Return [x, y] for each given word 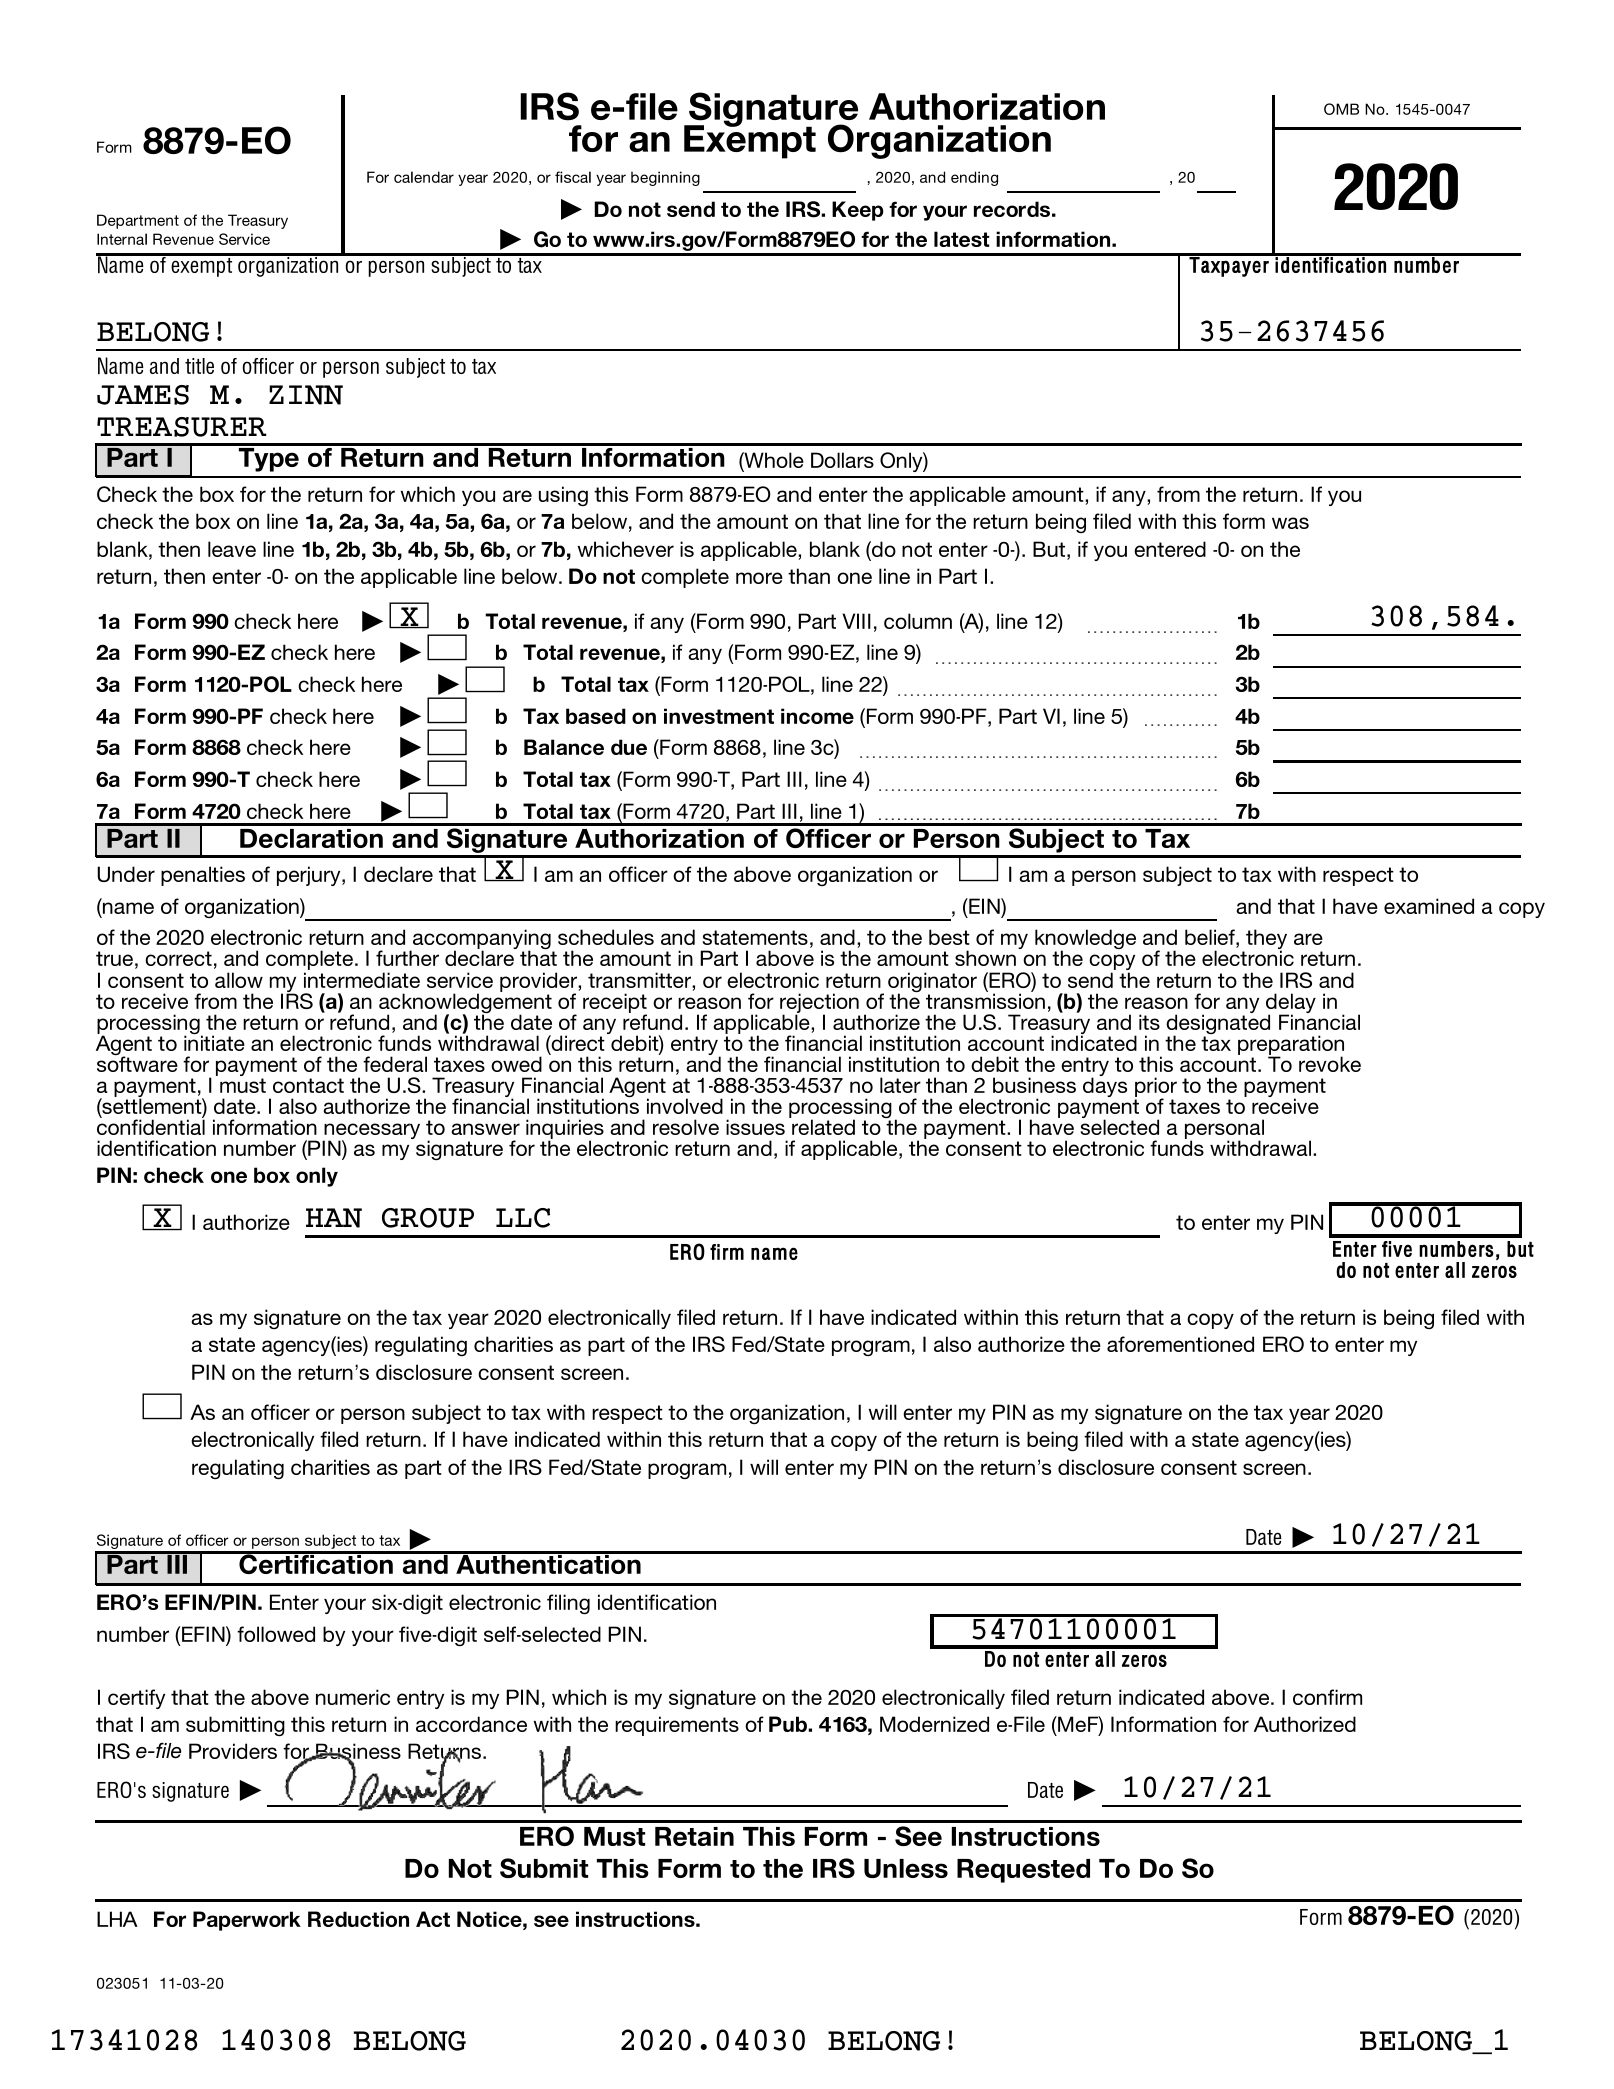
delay [1291, 1004]
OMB [1341, 109]
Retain [694, 1836]
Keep [858, 211]
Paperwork [247, 1921]
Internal [122, 239]
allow [239, 980]
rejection [820, 1004]
